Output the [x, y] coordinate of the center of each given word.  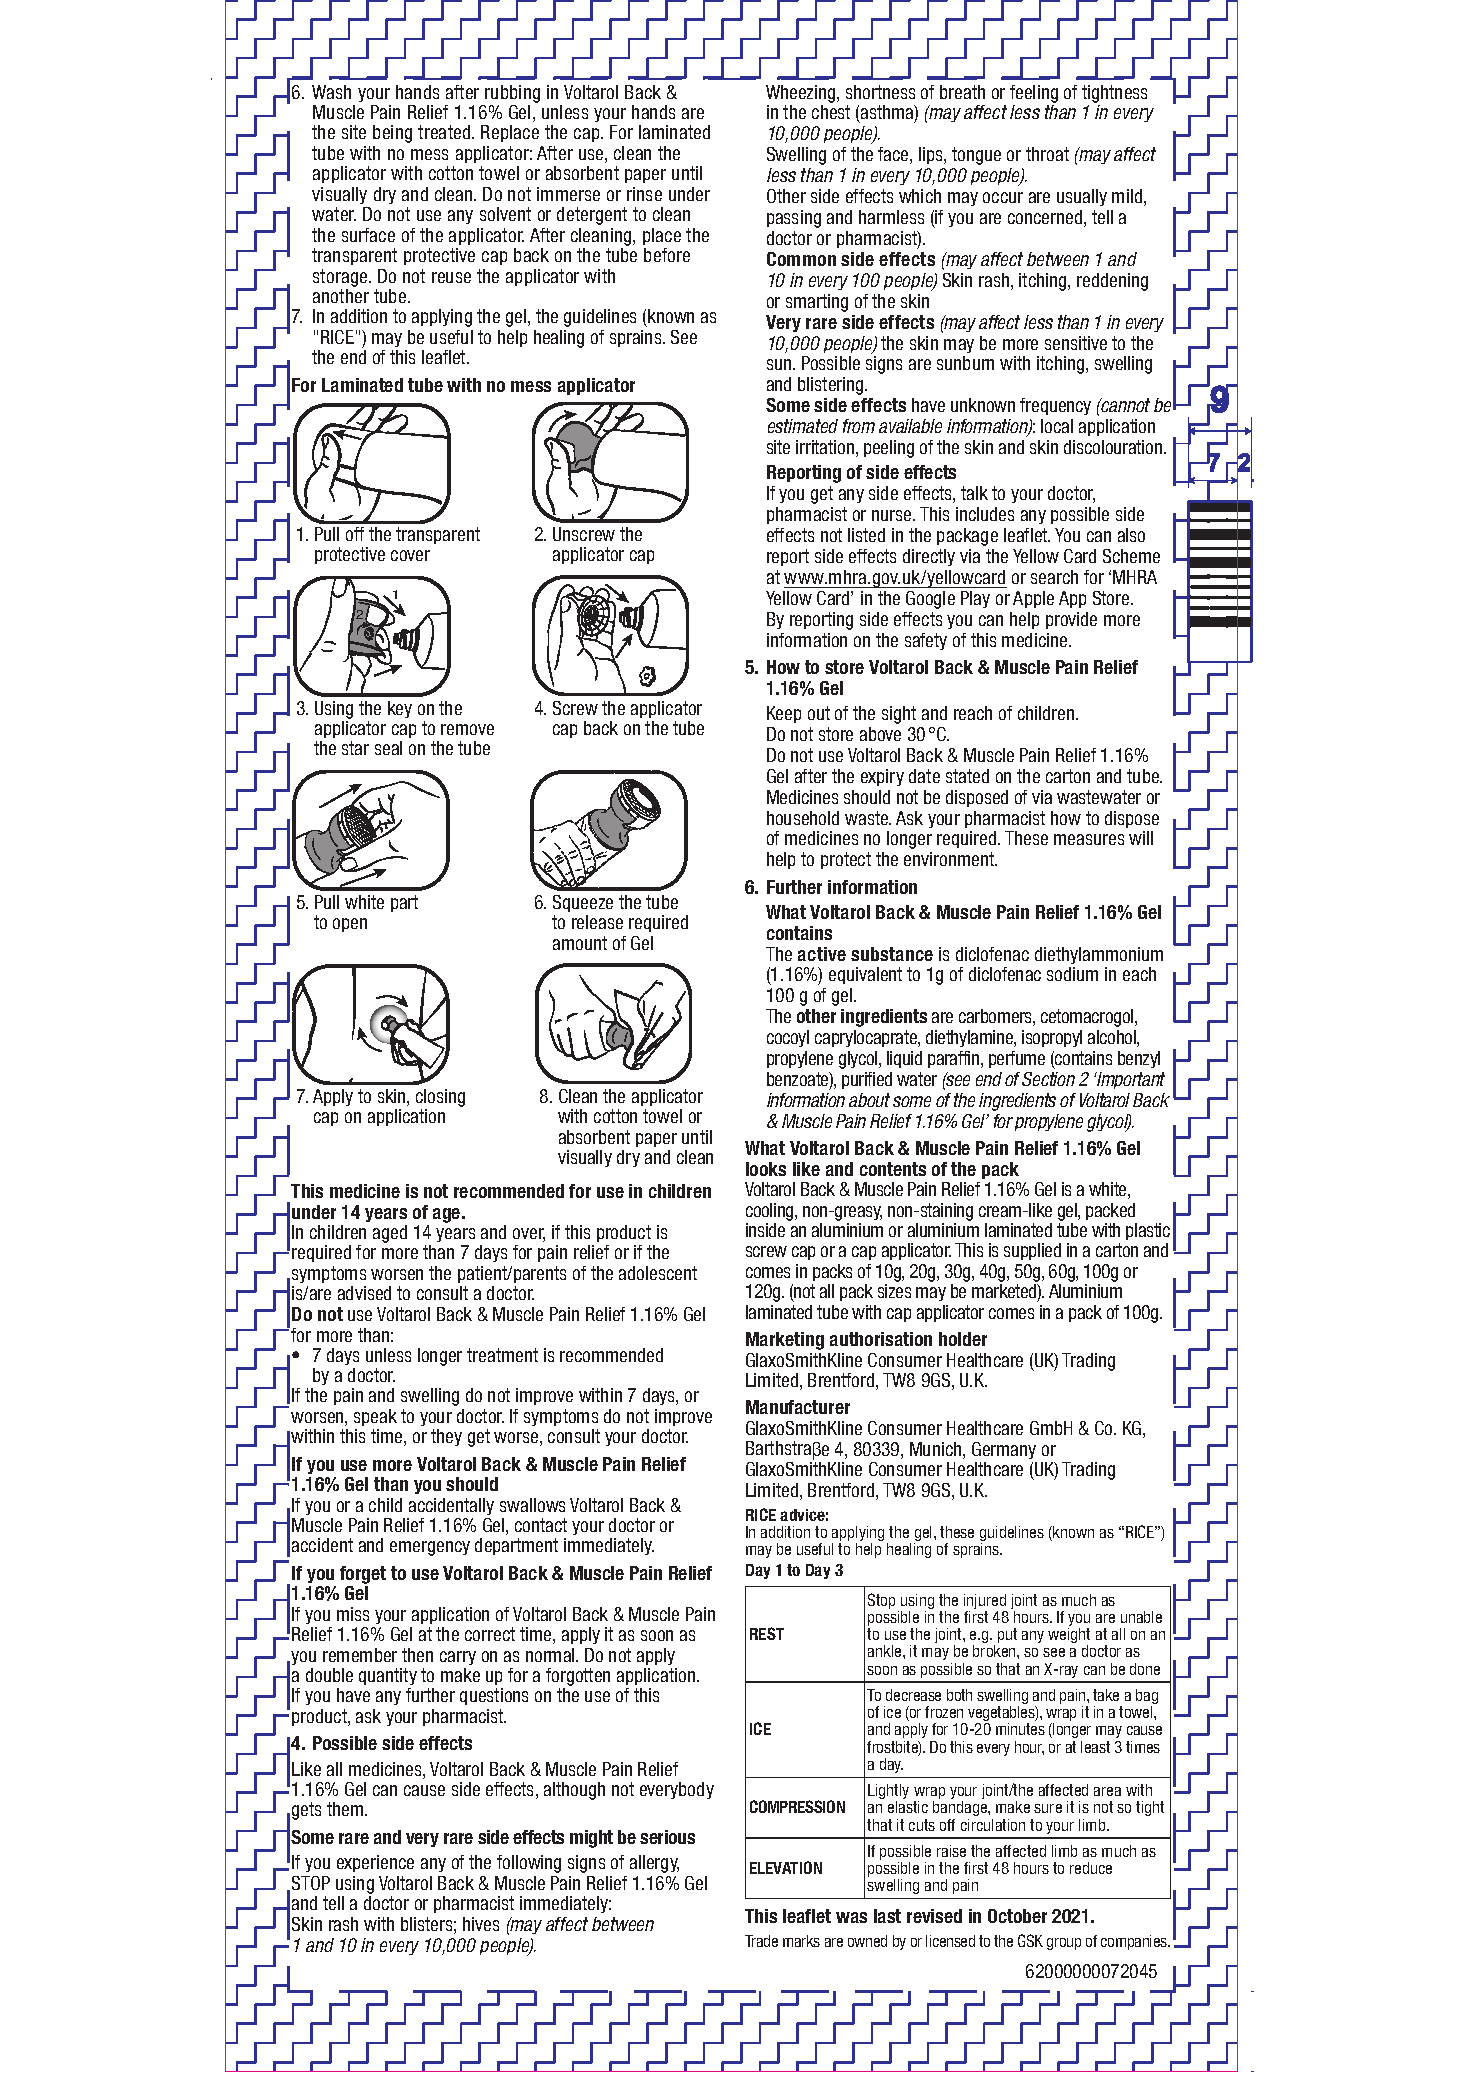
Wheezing [802, 94]
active [822, 954]
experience [375, 1863]
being [392, 134]
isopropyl [1052, 1038]
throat [1047, 154]
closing [440, 1098]
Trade [761, 1941]
